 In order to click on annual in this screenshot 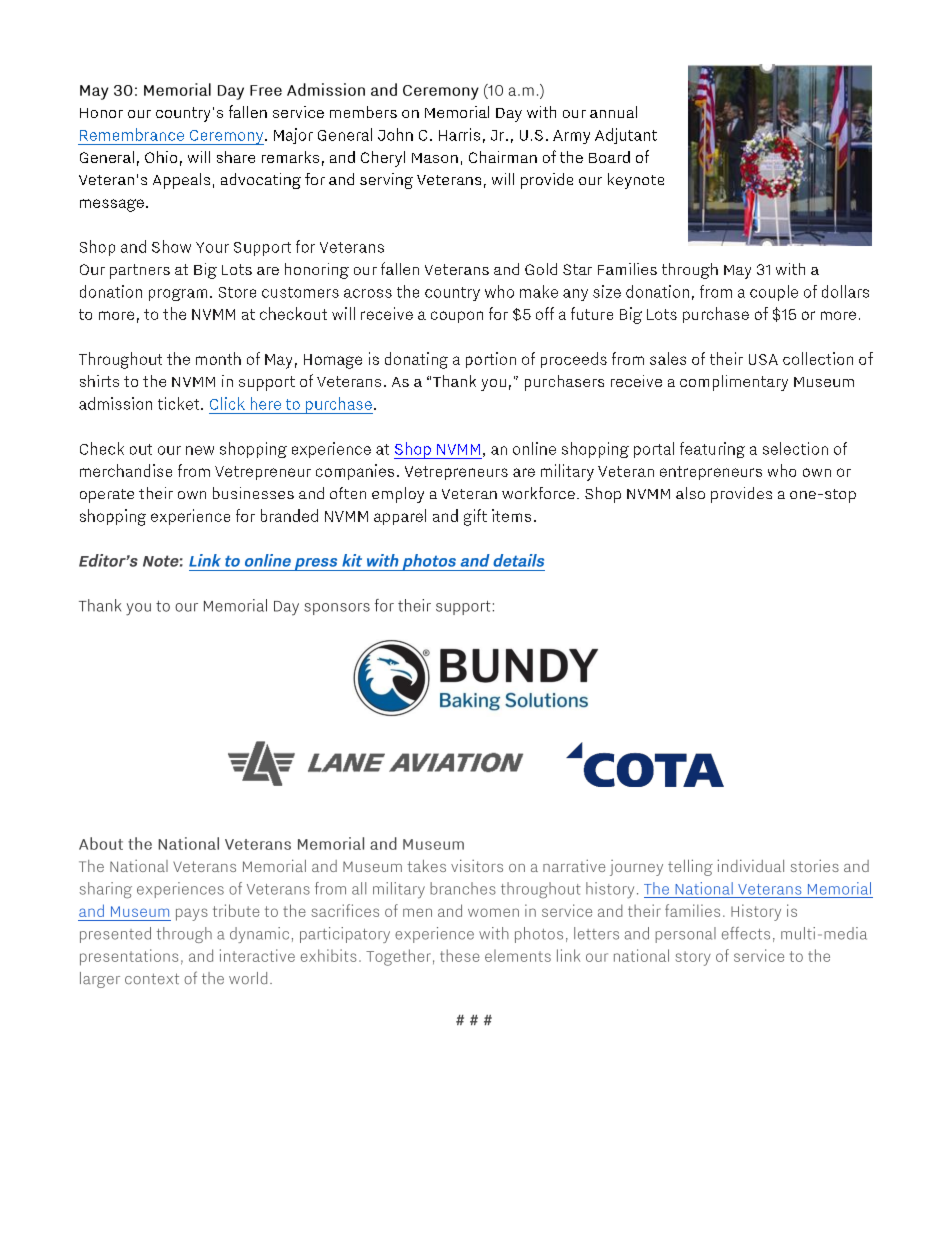, I will do `click(613, 112)`.
